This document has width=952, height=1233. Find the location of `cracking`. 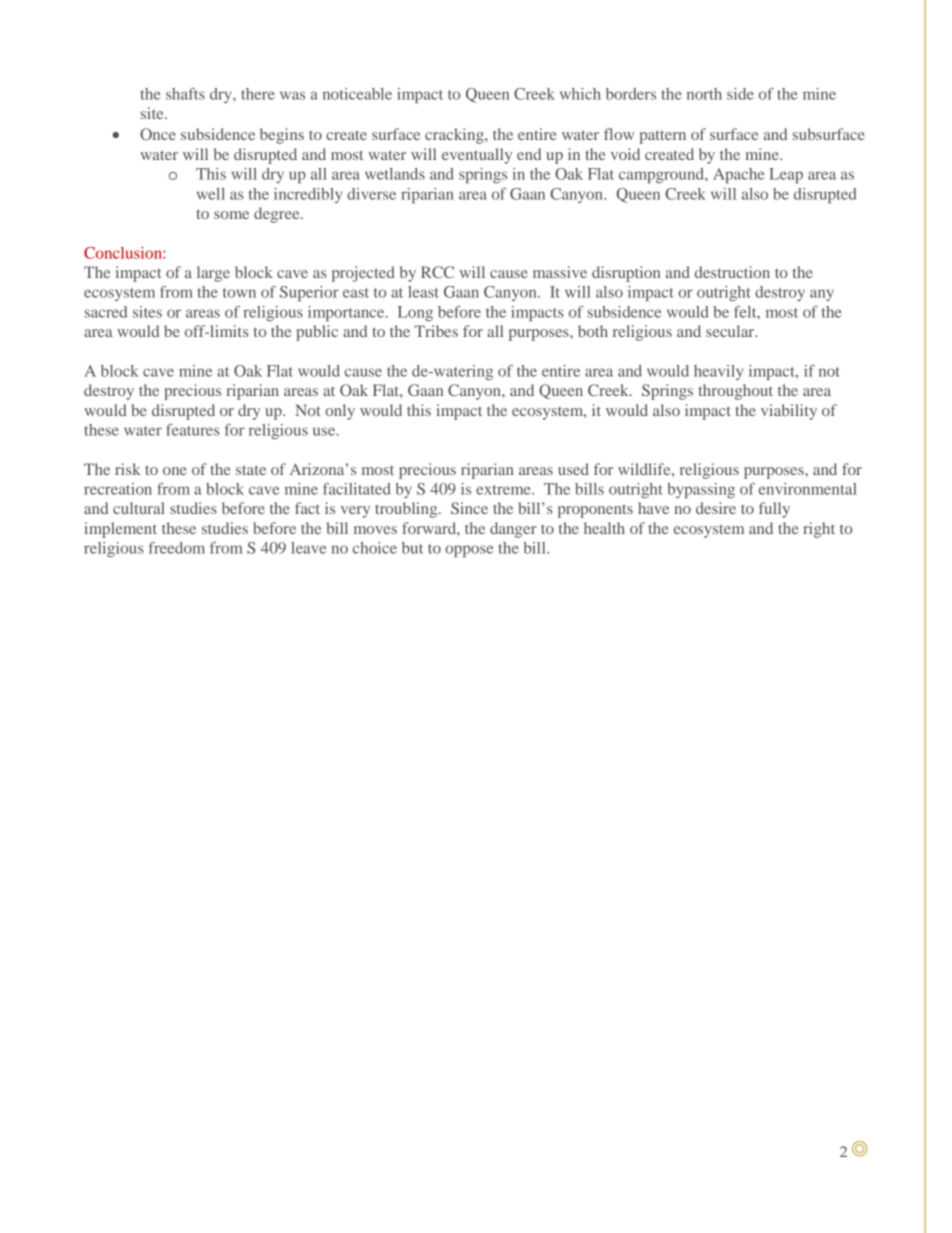

cracking is located at coordinates (455, 136).
